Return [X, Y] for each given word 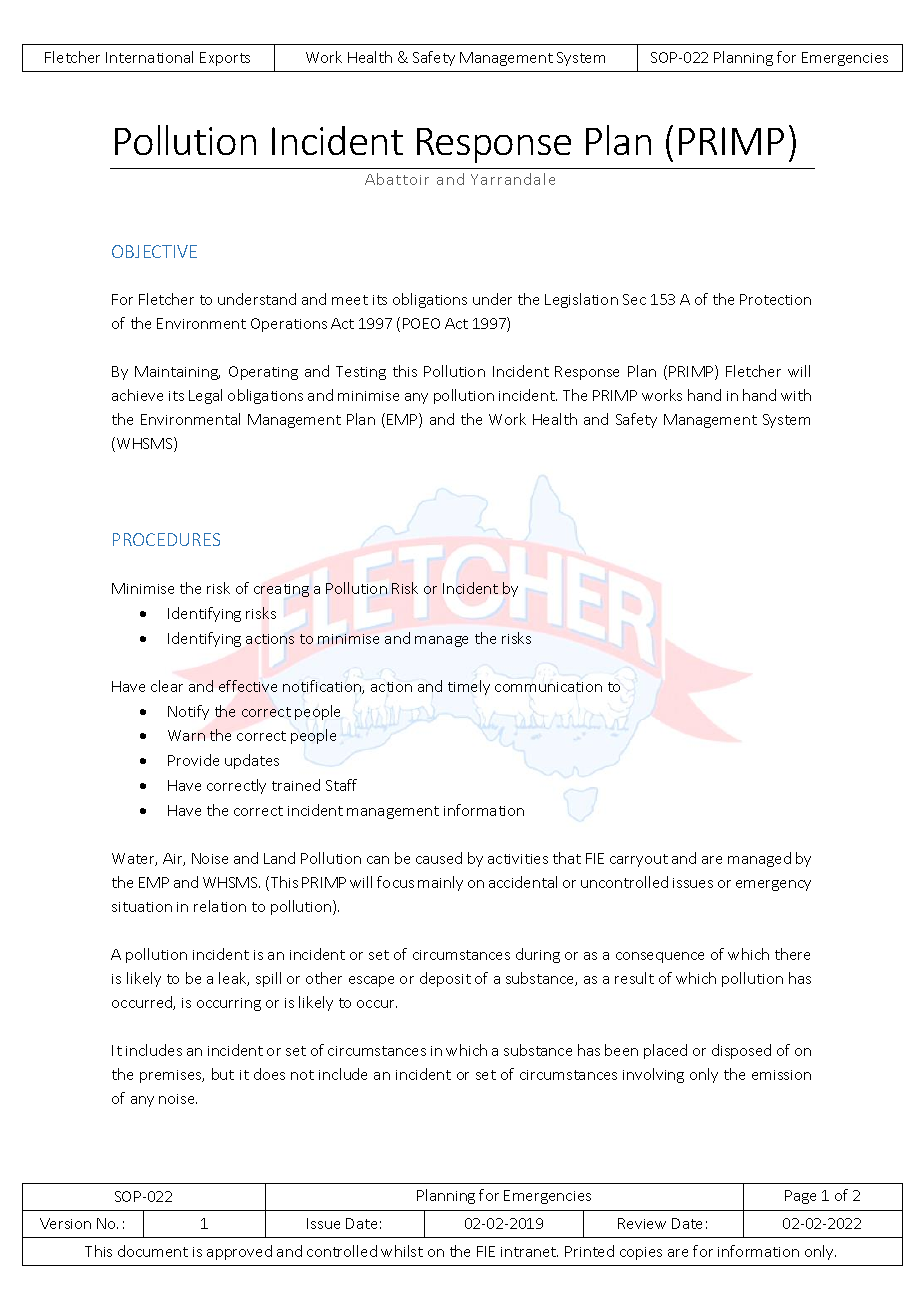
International [149, 57]
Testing [361, 373]
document [153, 1251]
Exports [225, 59]
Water [134, 859]
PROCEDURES [166, 539]
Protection [775, 299]
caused [439, 858]
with [796, 395]
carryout [639, 860]
